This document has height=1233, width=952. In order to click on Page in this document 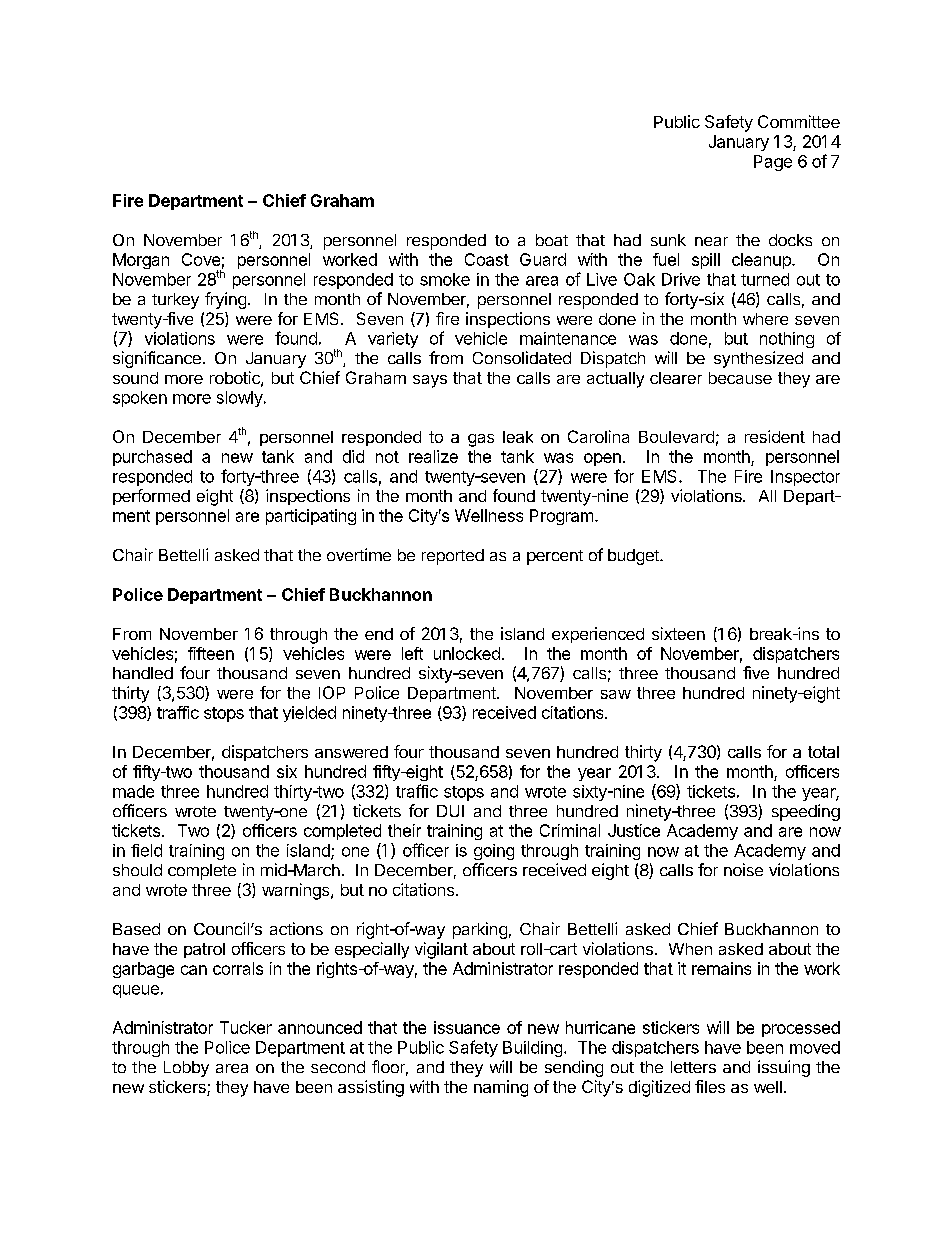, I will do `click(773, 163)`.
